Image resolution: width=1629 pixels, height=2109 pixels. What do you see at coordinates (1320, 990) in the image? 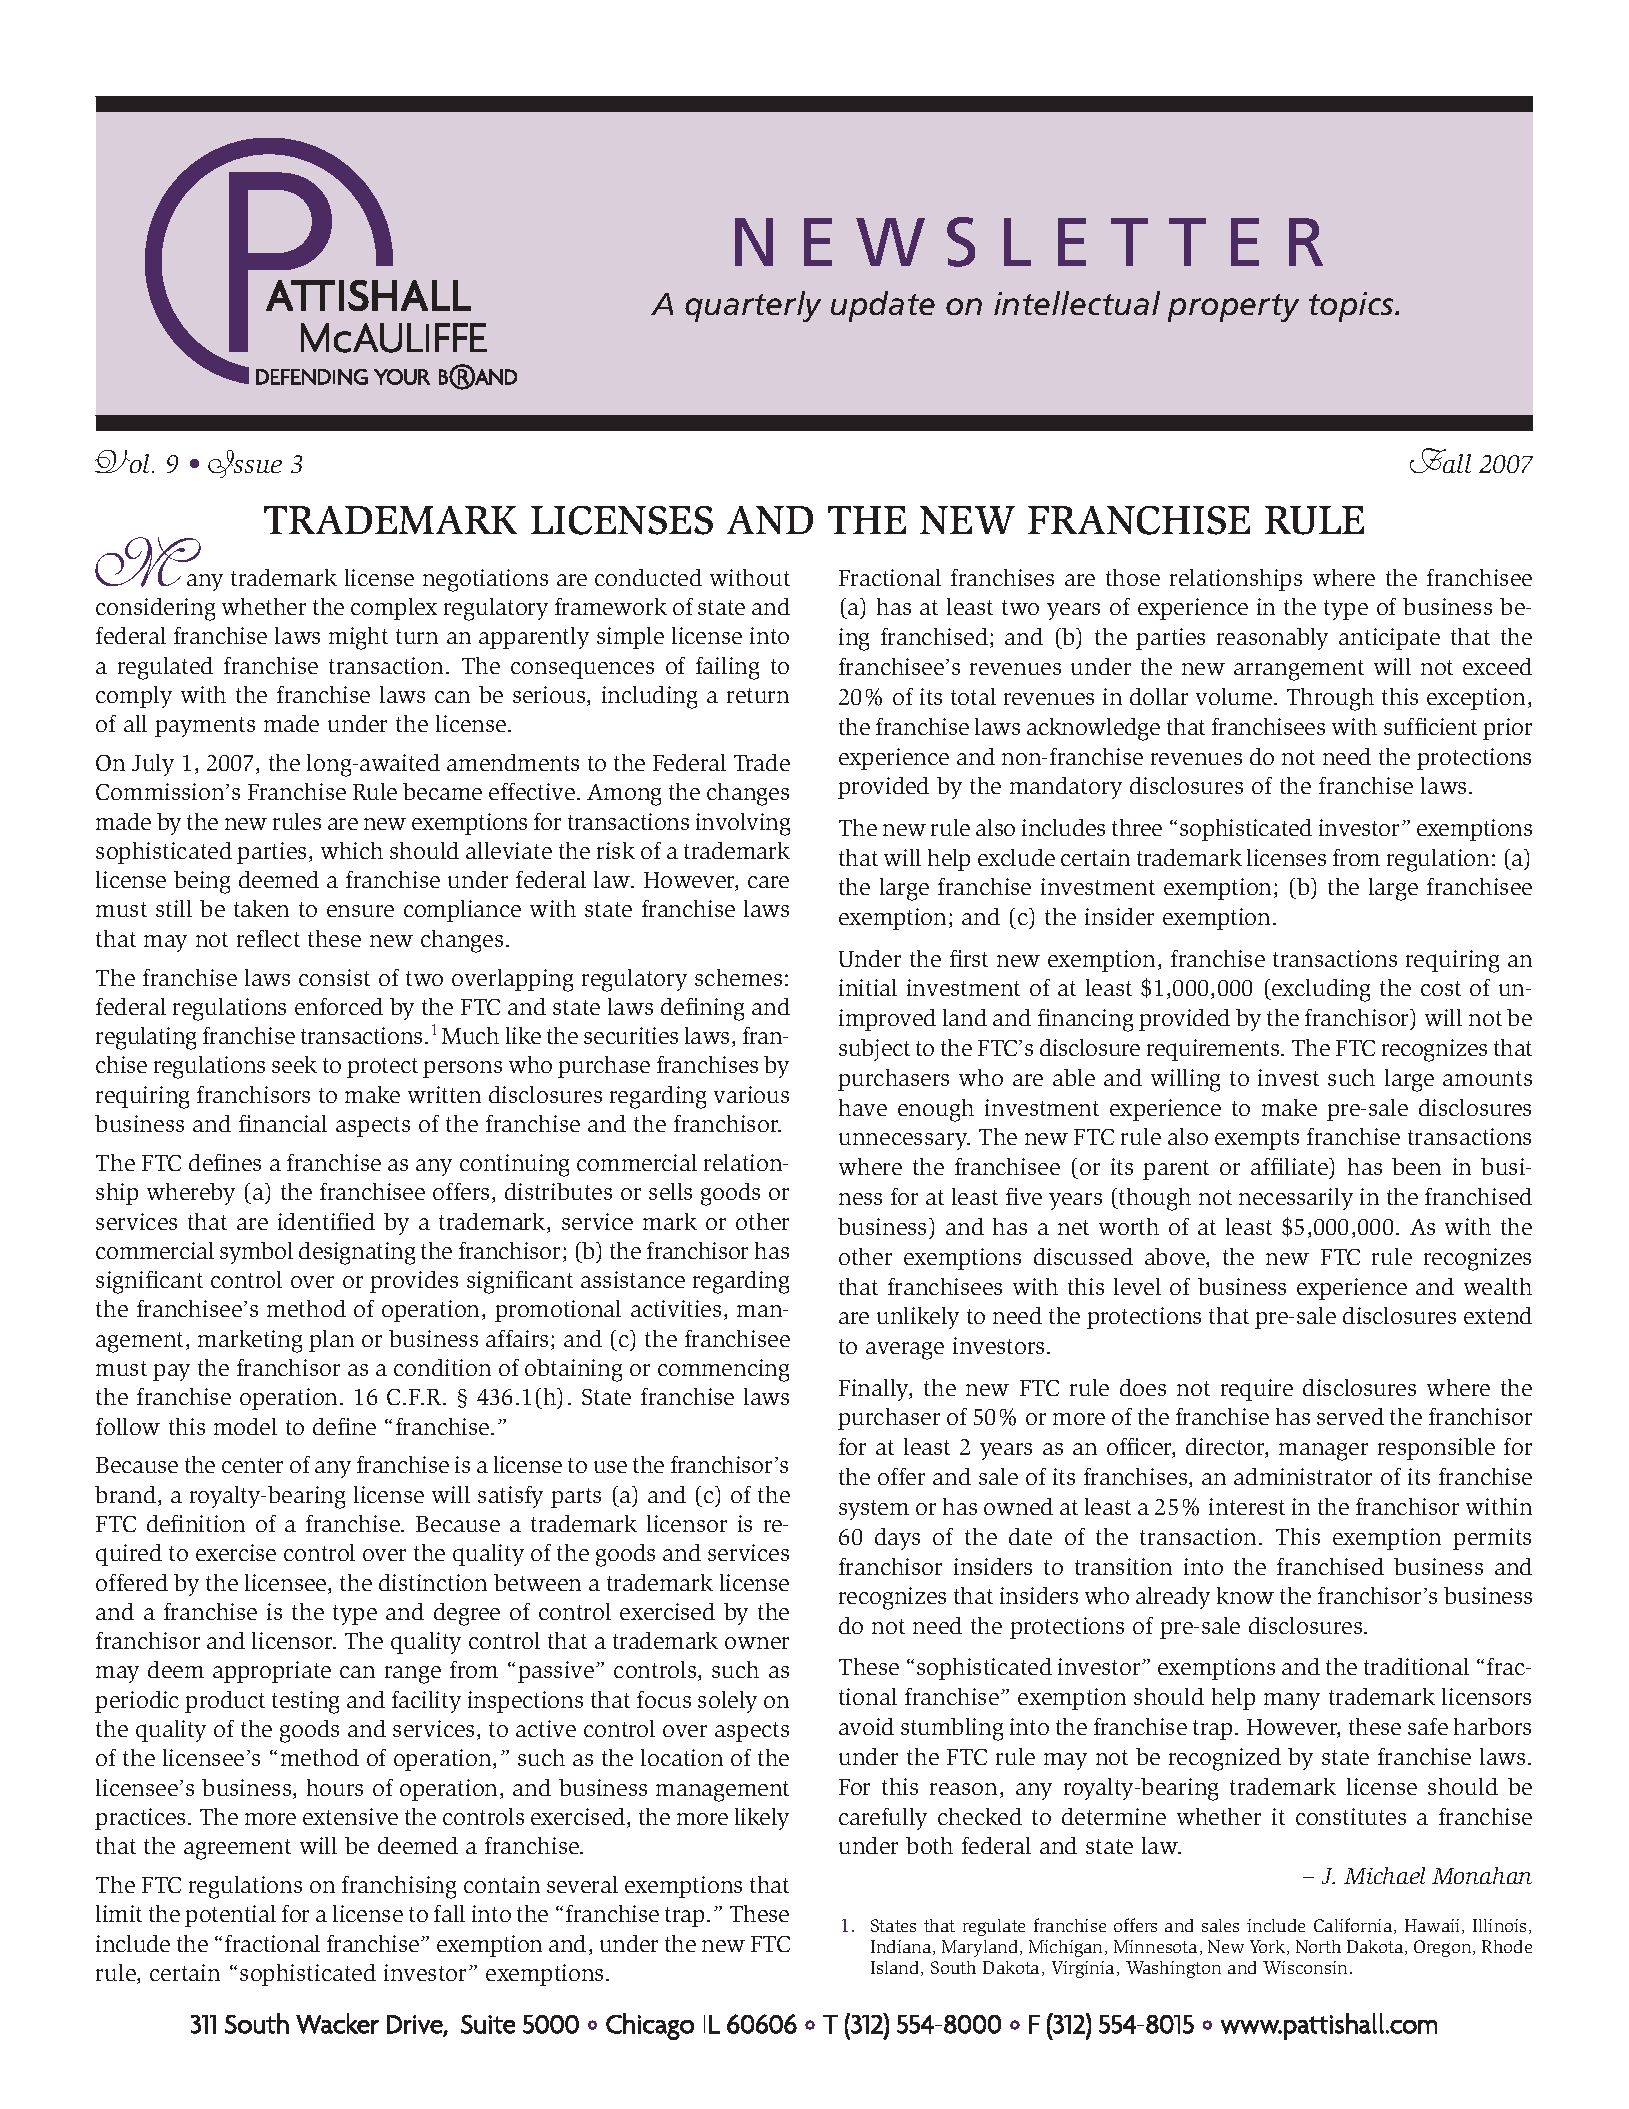
I see `excluding` at bounding box center [1320, 990].
